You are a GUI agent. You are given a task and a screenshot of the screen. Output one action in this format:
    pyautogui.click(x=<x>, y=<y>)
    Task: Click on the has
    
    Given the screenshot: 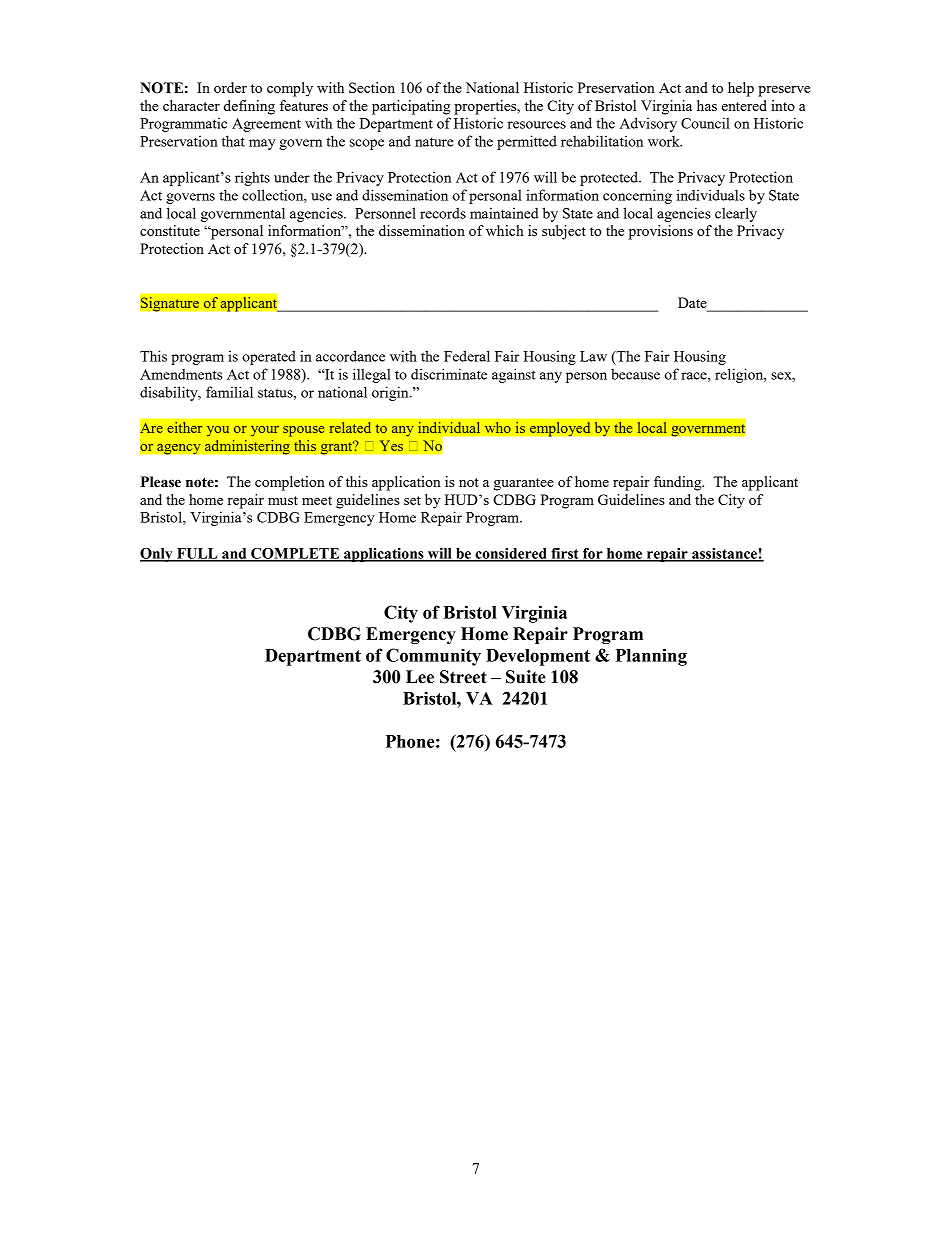 What is the action you would take?
    pyautogui.click(x=707, y=105)
